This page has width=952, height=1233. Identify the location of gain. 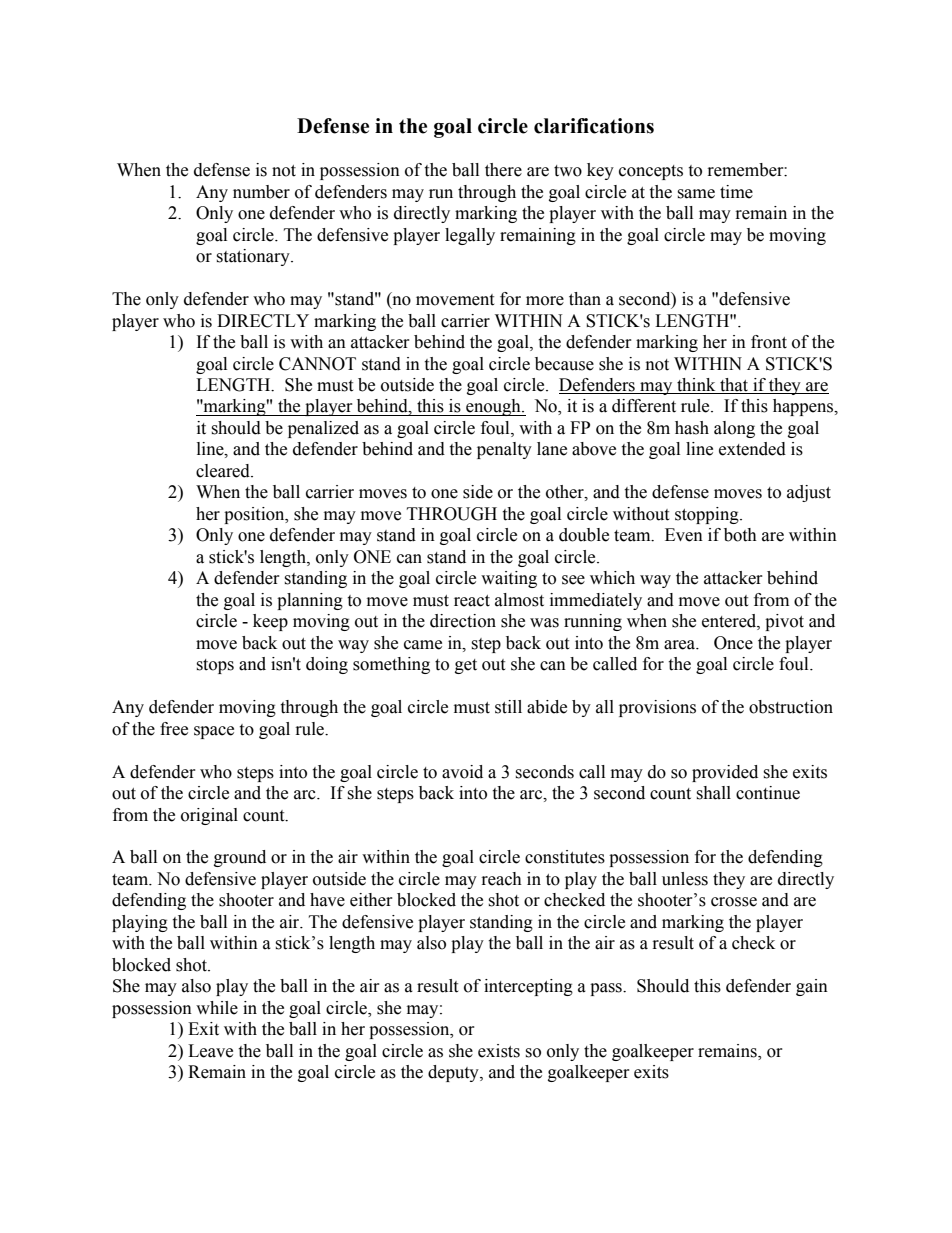
(812, 987).
